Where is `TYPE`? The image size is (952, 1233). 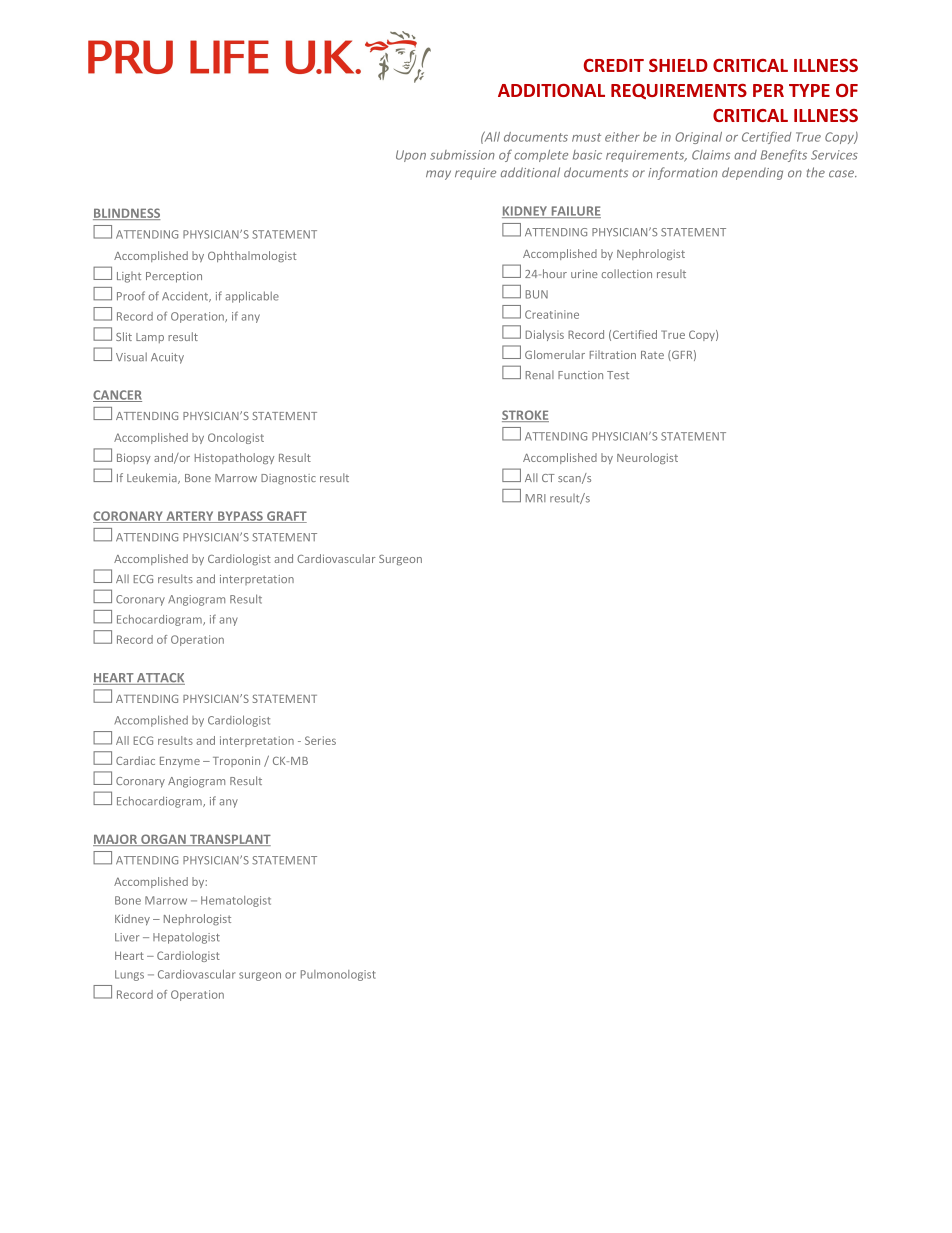
TYPE is located at coordinates (809, 90).
